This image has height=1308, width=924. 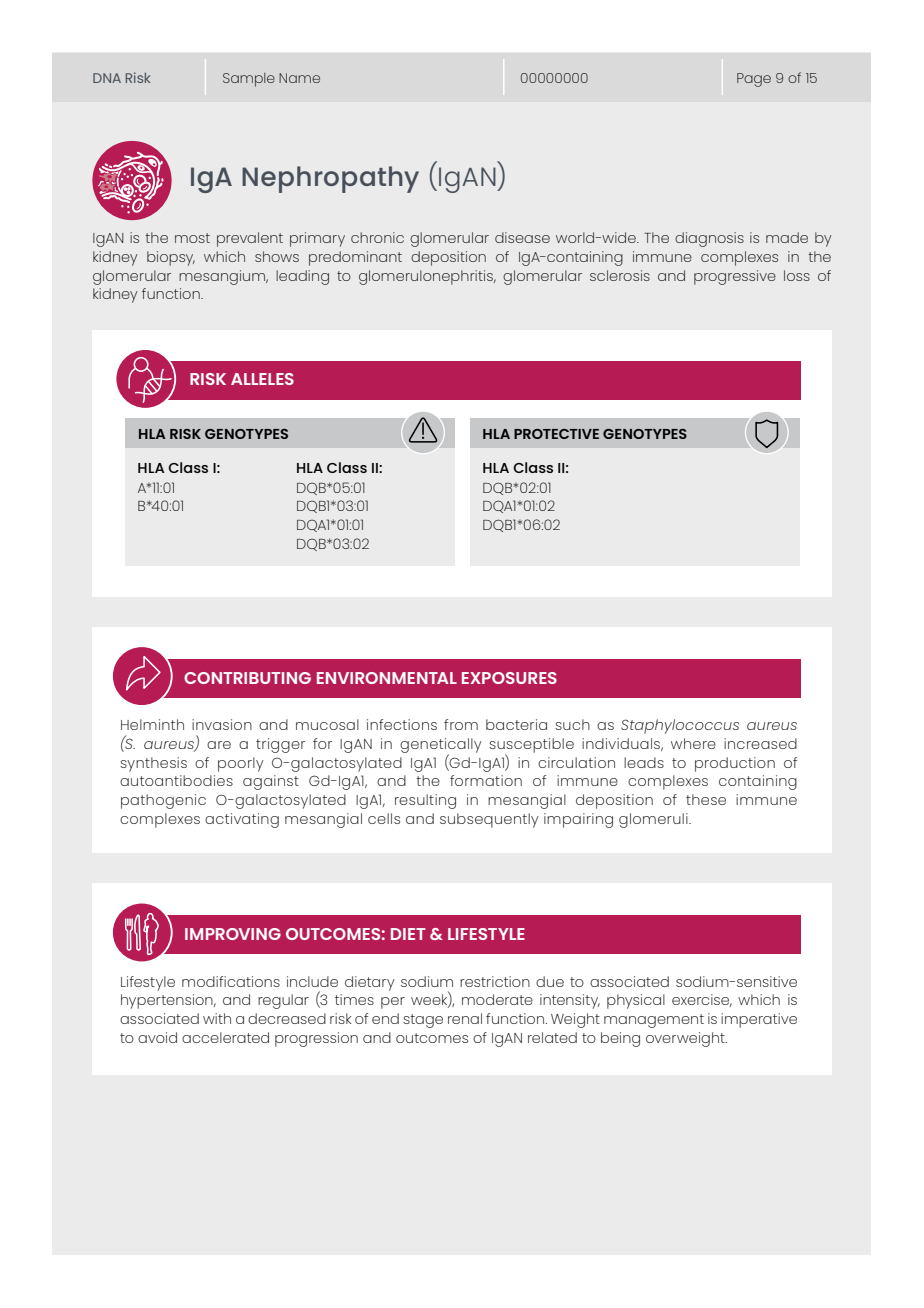 I want to click on Page, so click(x=754, y=80).
